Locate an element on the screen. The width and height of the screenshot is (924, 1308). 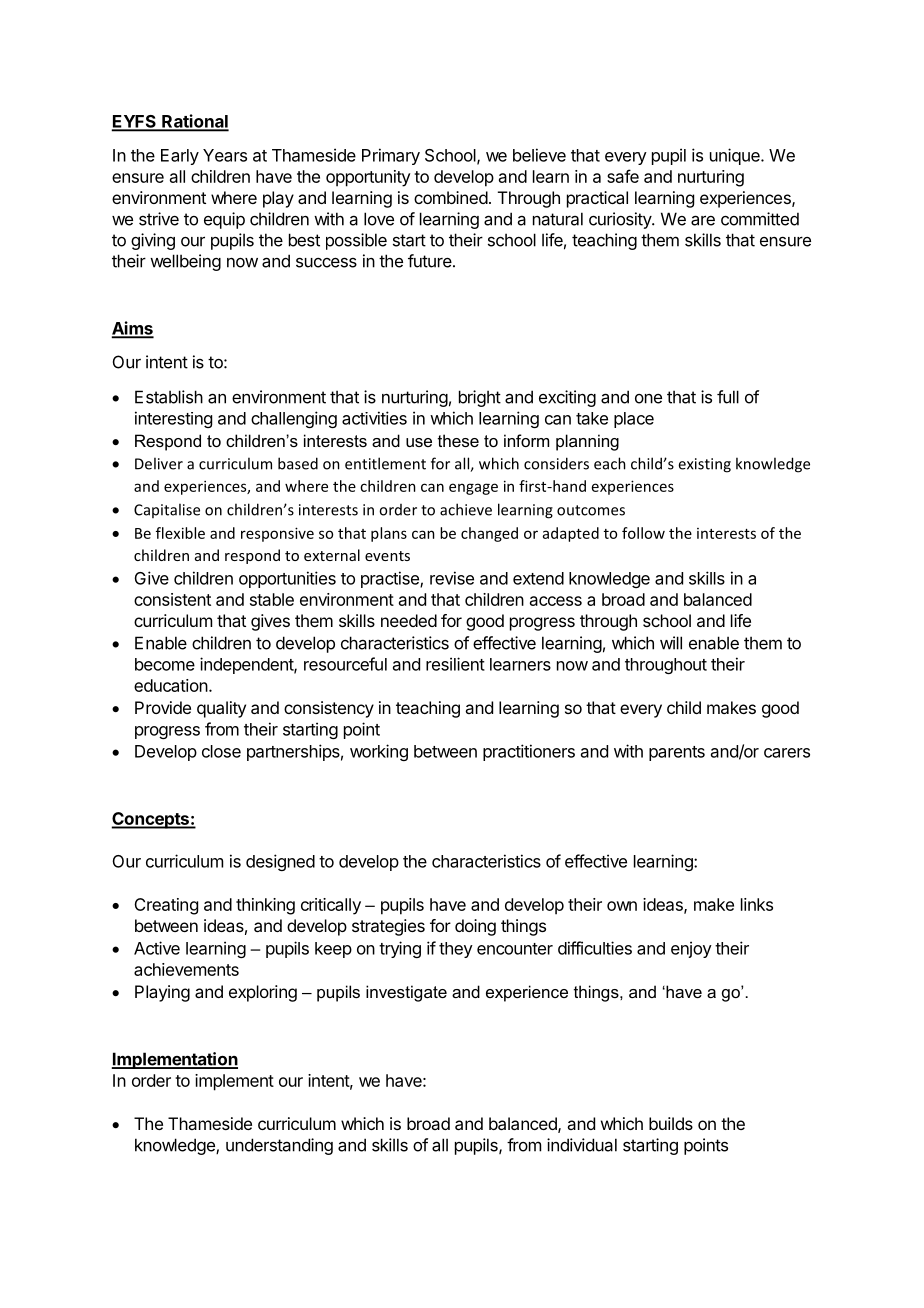
understanding is located at coordinates (279, 1146).
